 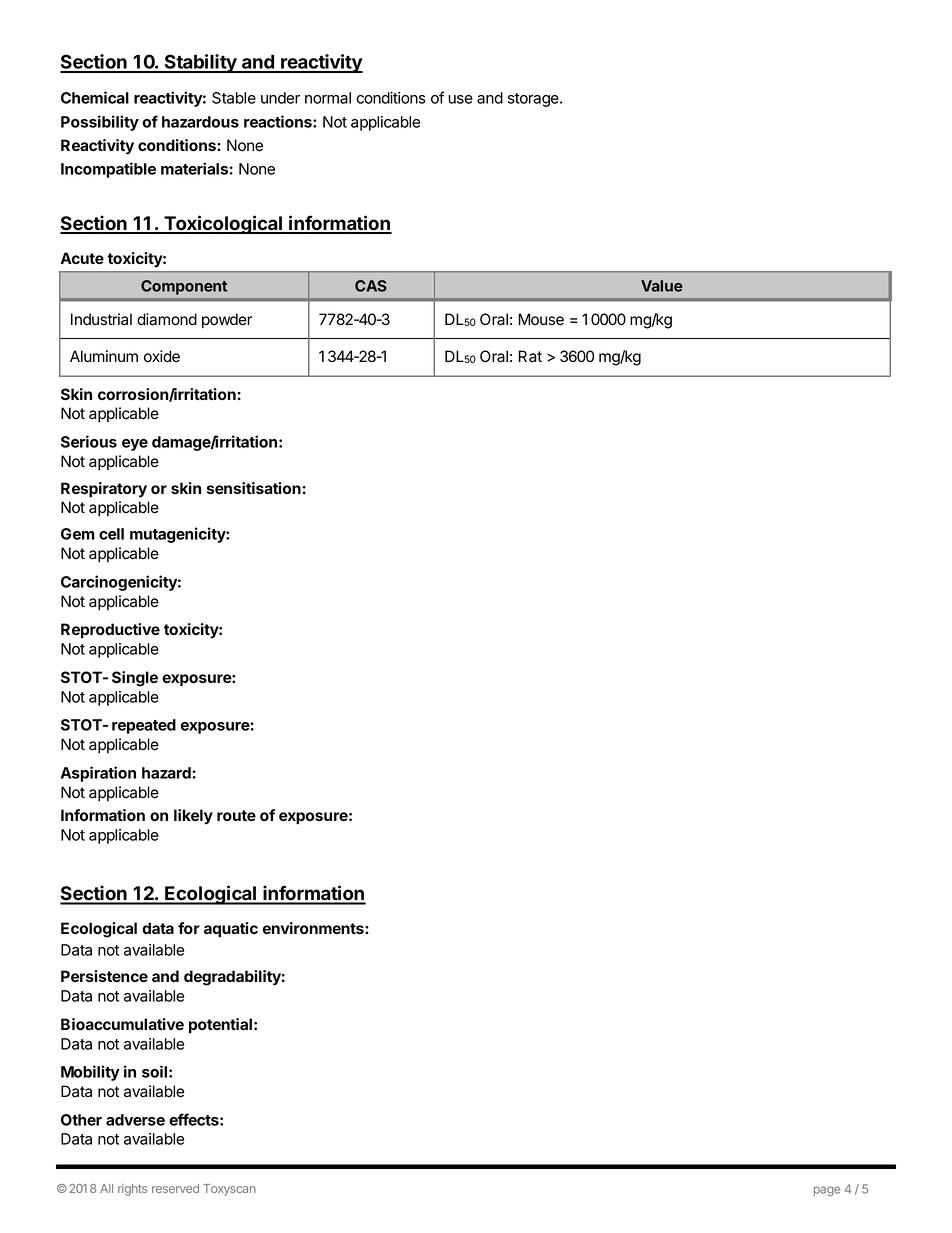 What do you see at coordinates (314, 928) in the screenshot?
I see `environments` at bounding box center [314, 928].
